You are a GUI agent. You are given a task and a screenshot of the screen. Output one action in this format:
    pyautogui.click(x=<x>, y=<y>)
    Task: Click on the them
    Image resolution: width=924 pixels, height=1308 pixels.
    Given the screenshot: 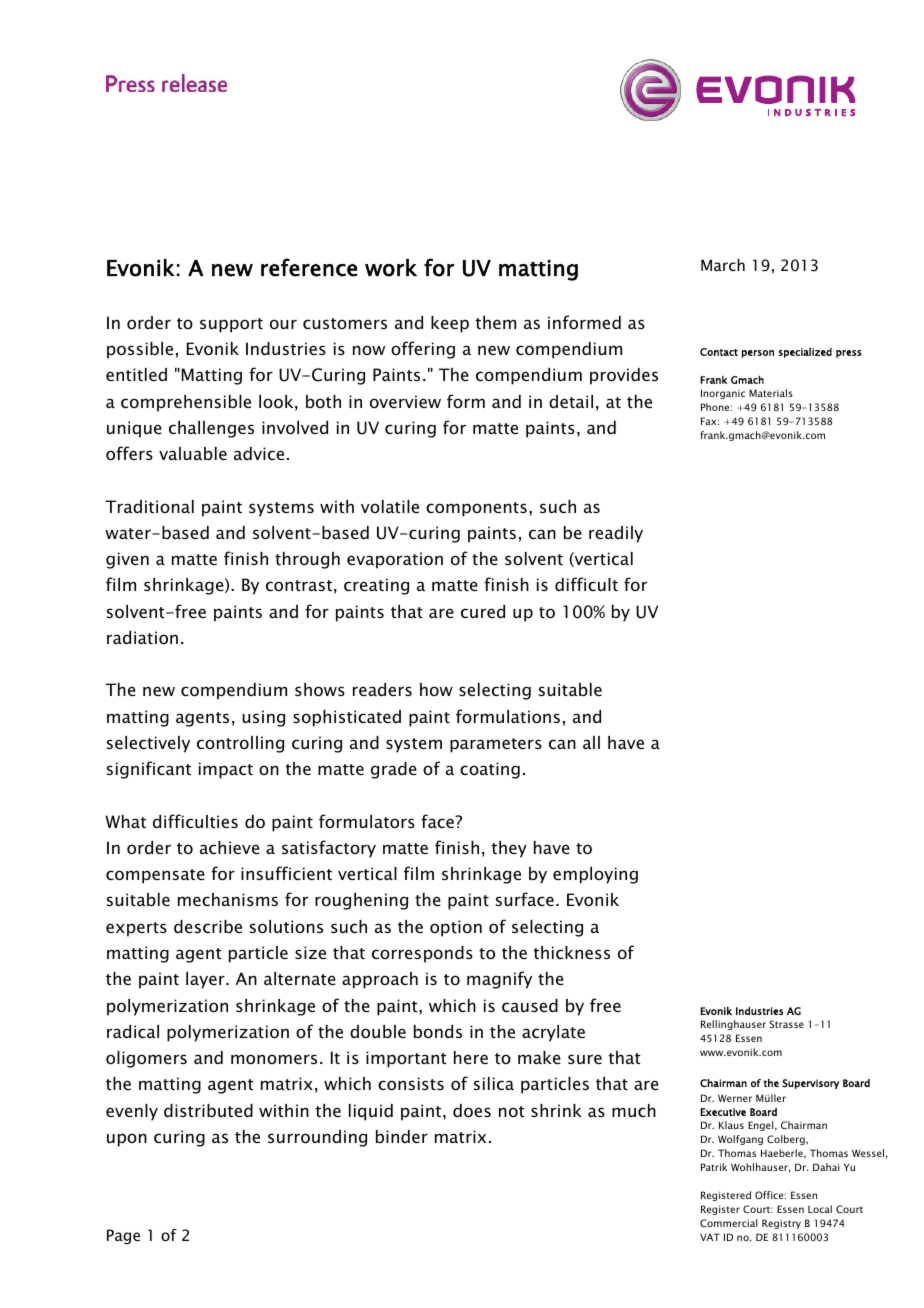 What is the action you would take?
    pyautogui.click(x=496, y=322)
